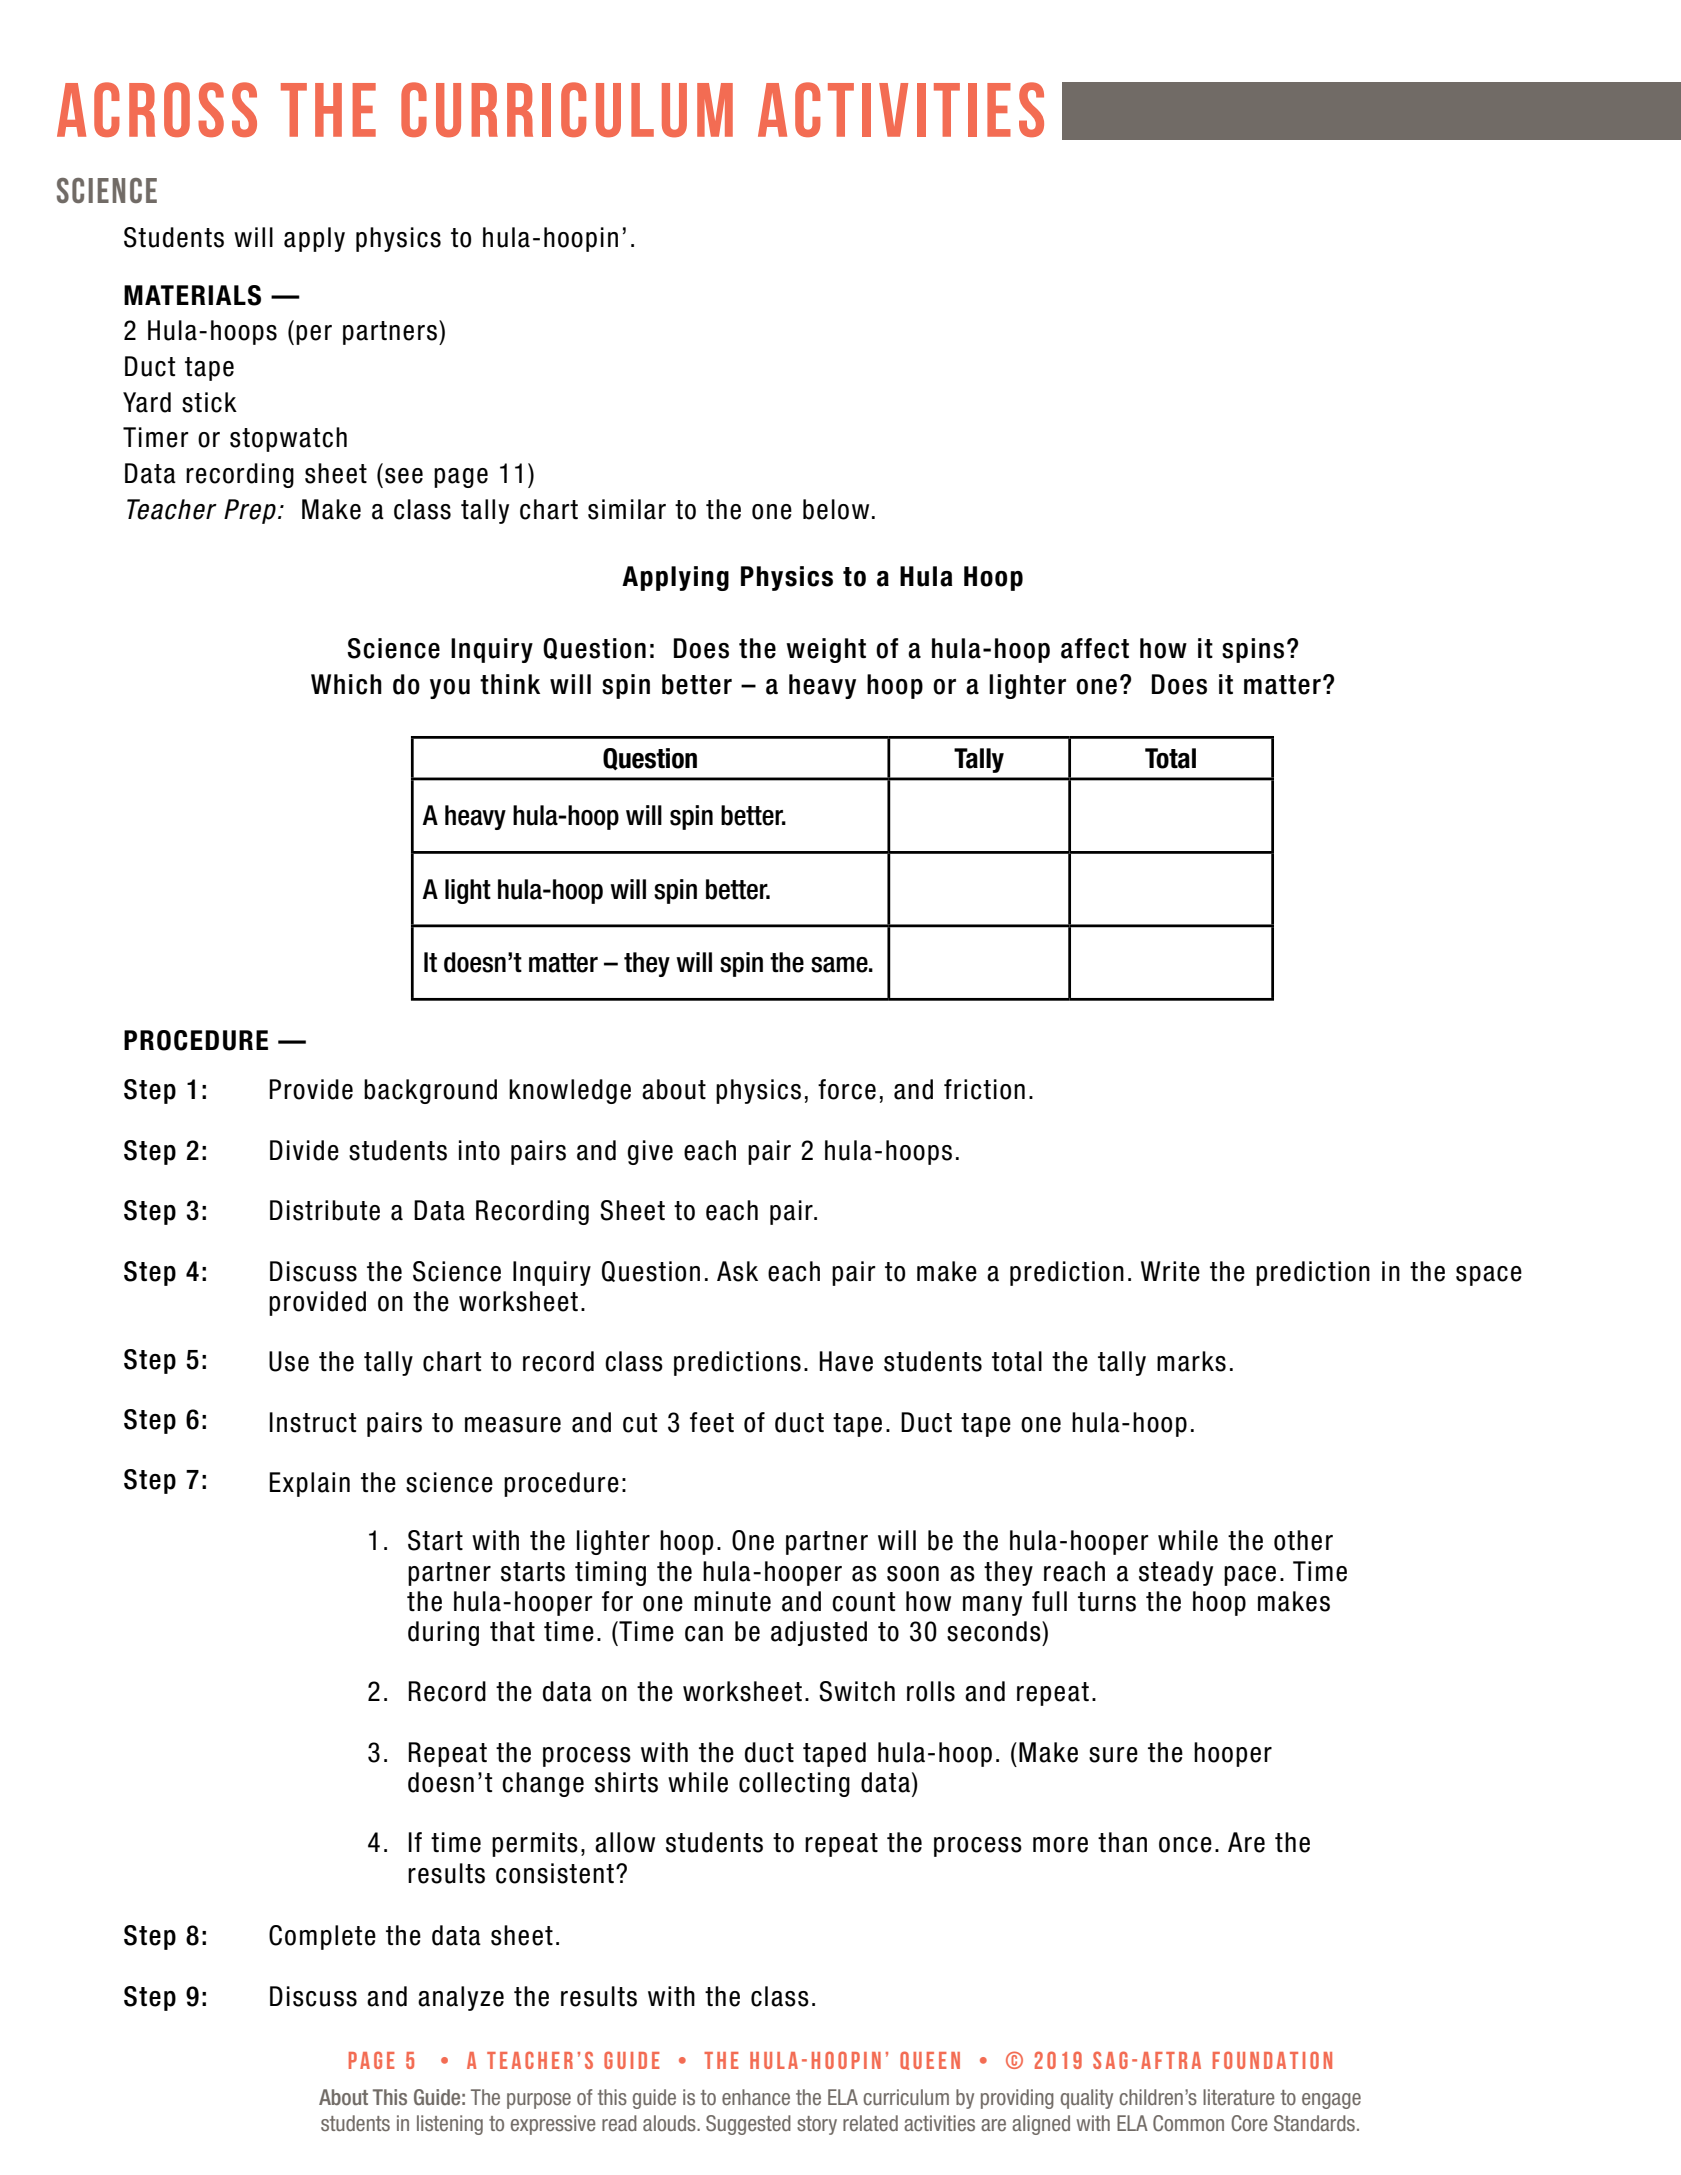  I want to click on weight, so click(826, 650).
